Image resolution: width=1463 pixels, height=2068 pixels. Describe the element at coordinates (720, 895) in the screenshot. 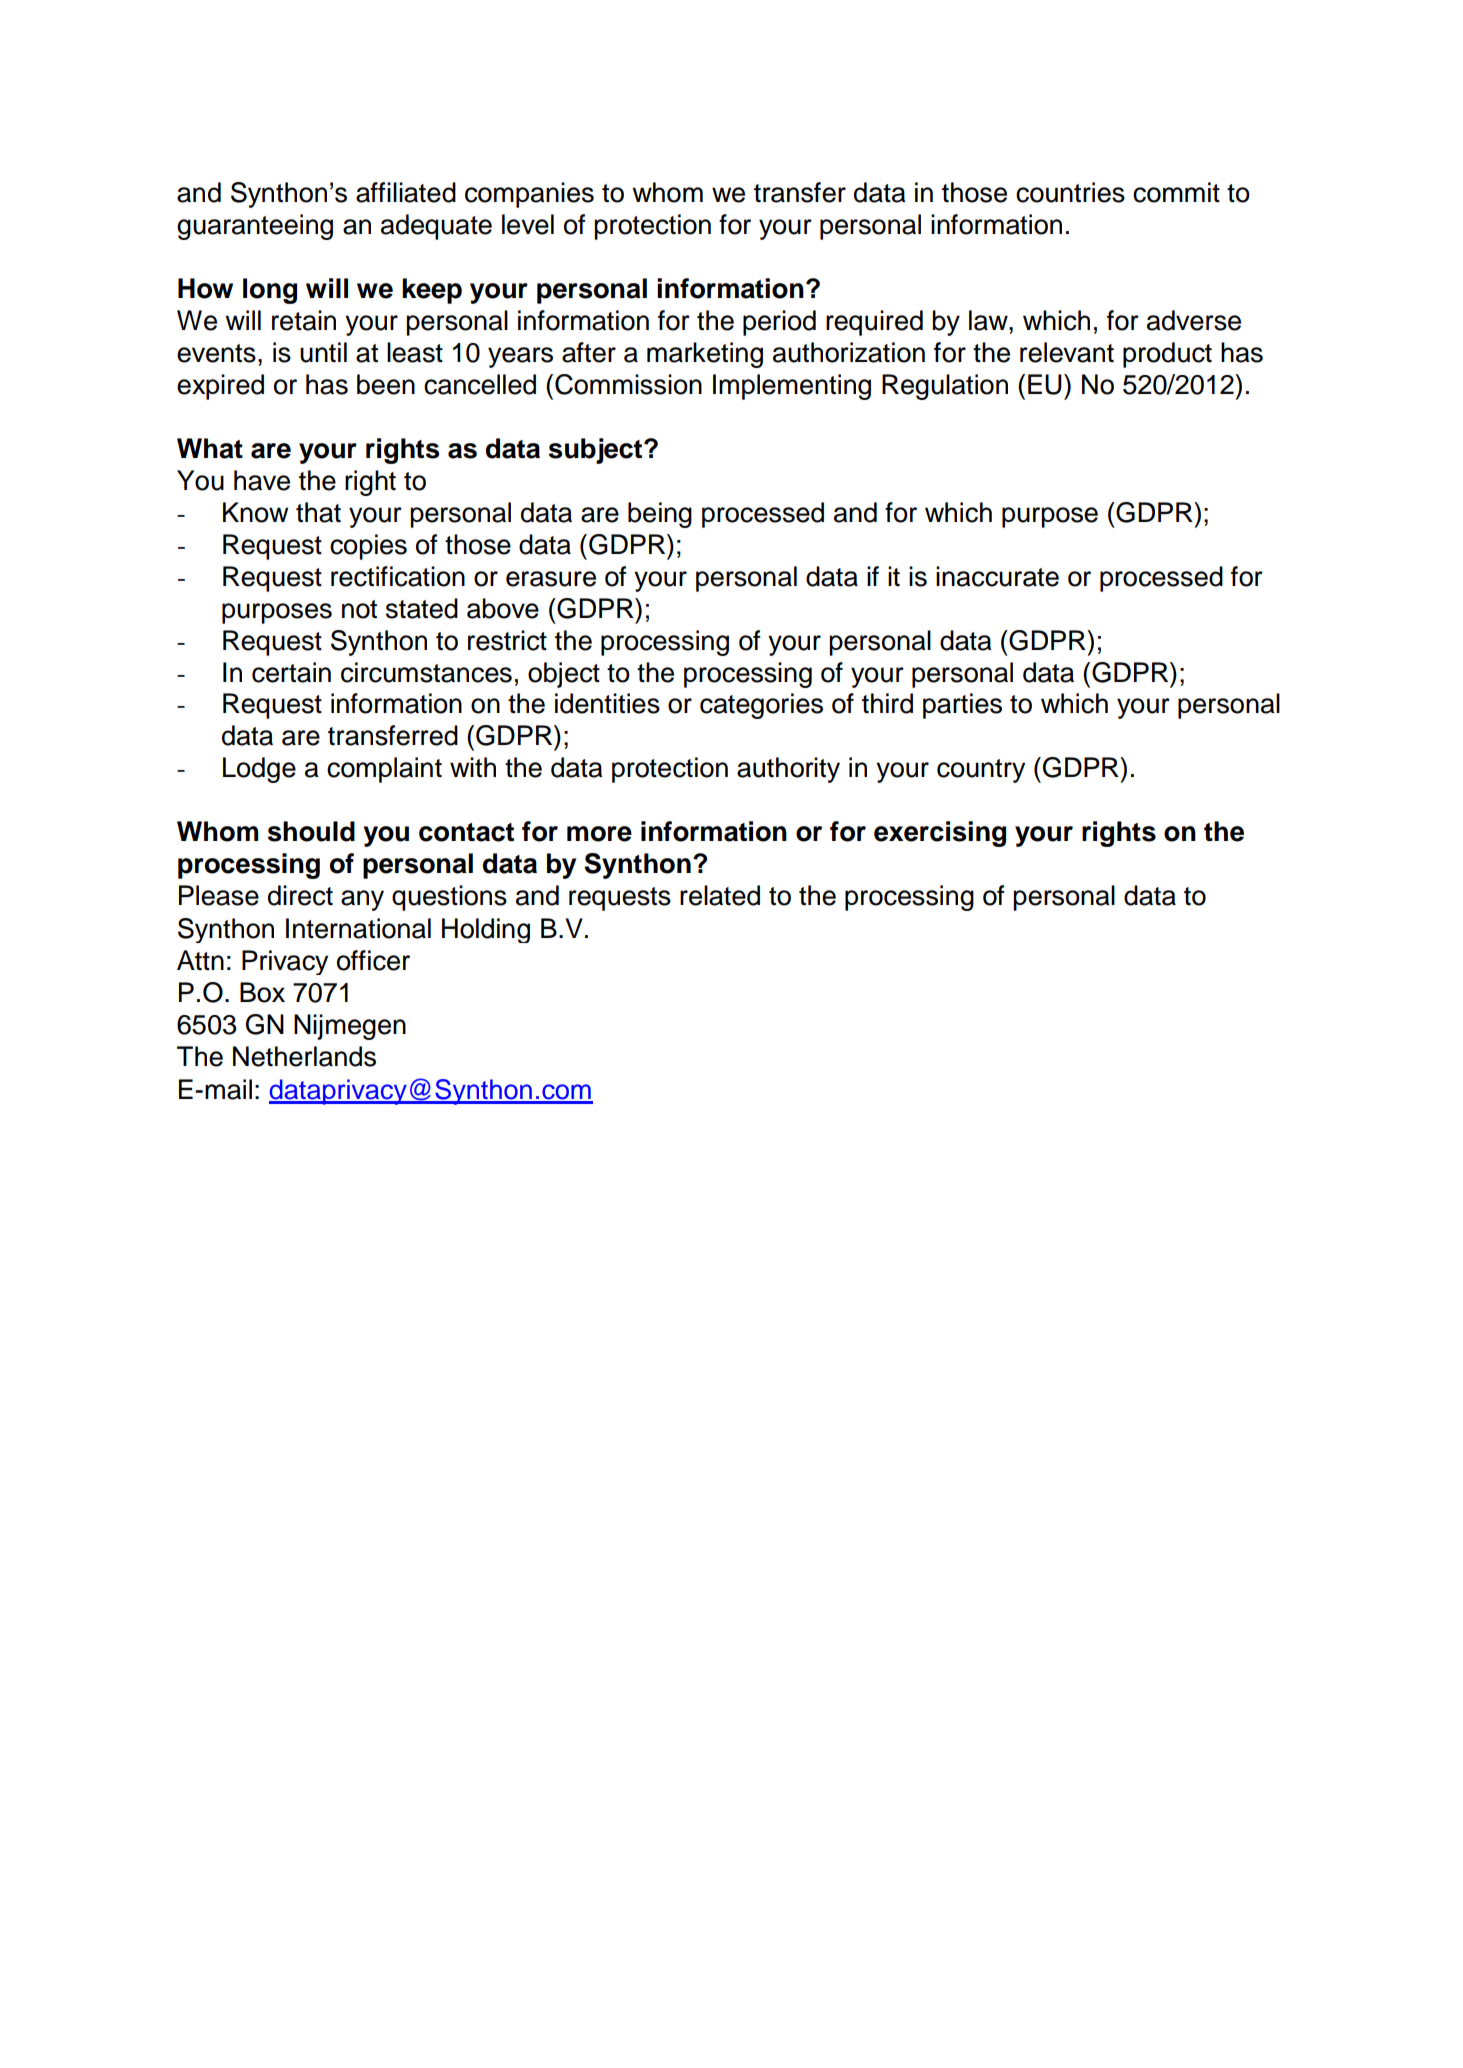

I see `related` at that location.
